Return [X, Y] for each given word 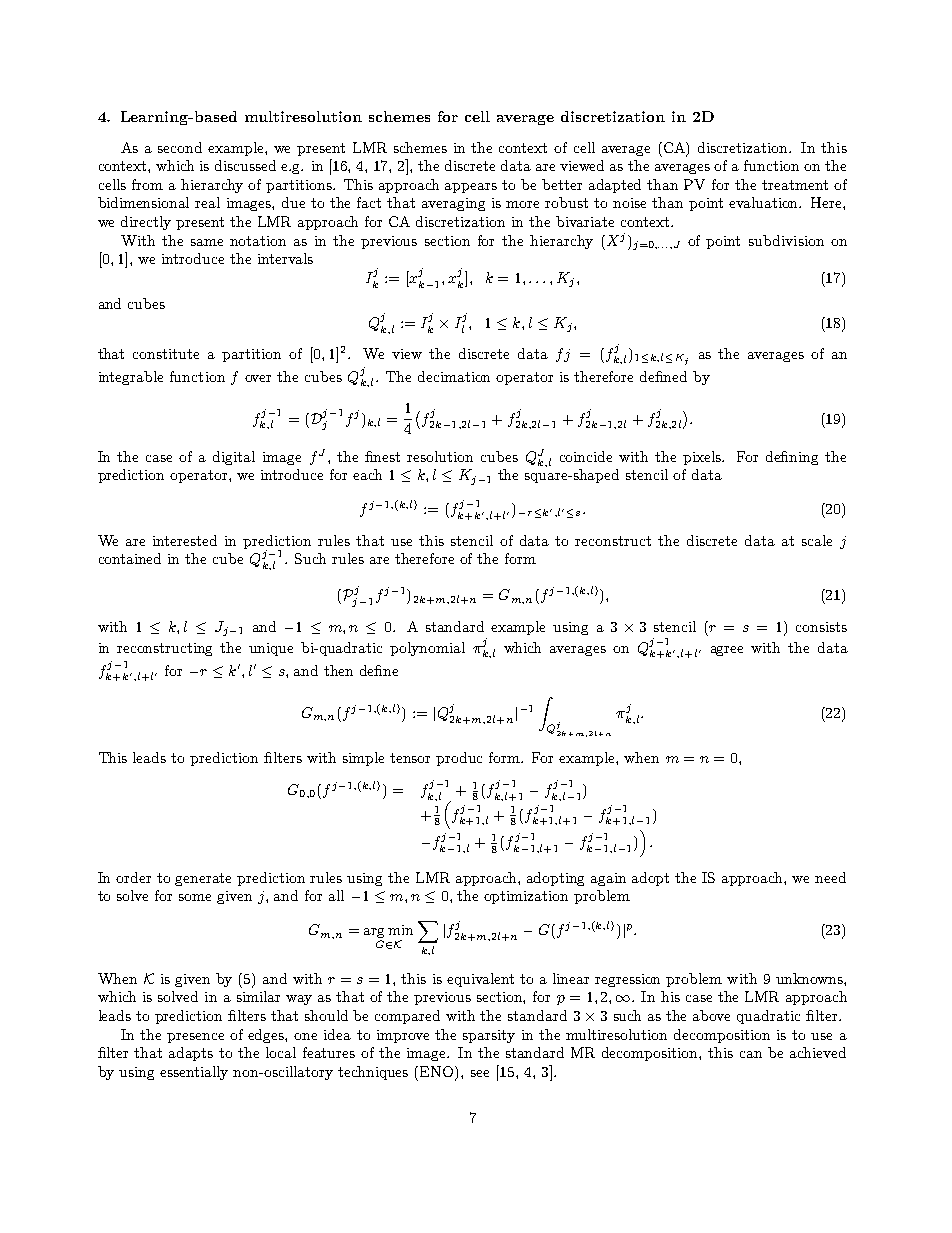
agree [727, 651]
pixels [703, 458]
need [830, 877]
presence [195, 1038]
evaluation [765, 202]
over [258, 378]
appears [471, 188]
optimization [526, 897]
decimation [454, 376]
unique [271, 649]
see [480, 1073]
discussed [245, 165]
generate [203, 879]
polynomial [427, 649]
